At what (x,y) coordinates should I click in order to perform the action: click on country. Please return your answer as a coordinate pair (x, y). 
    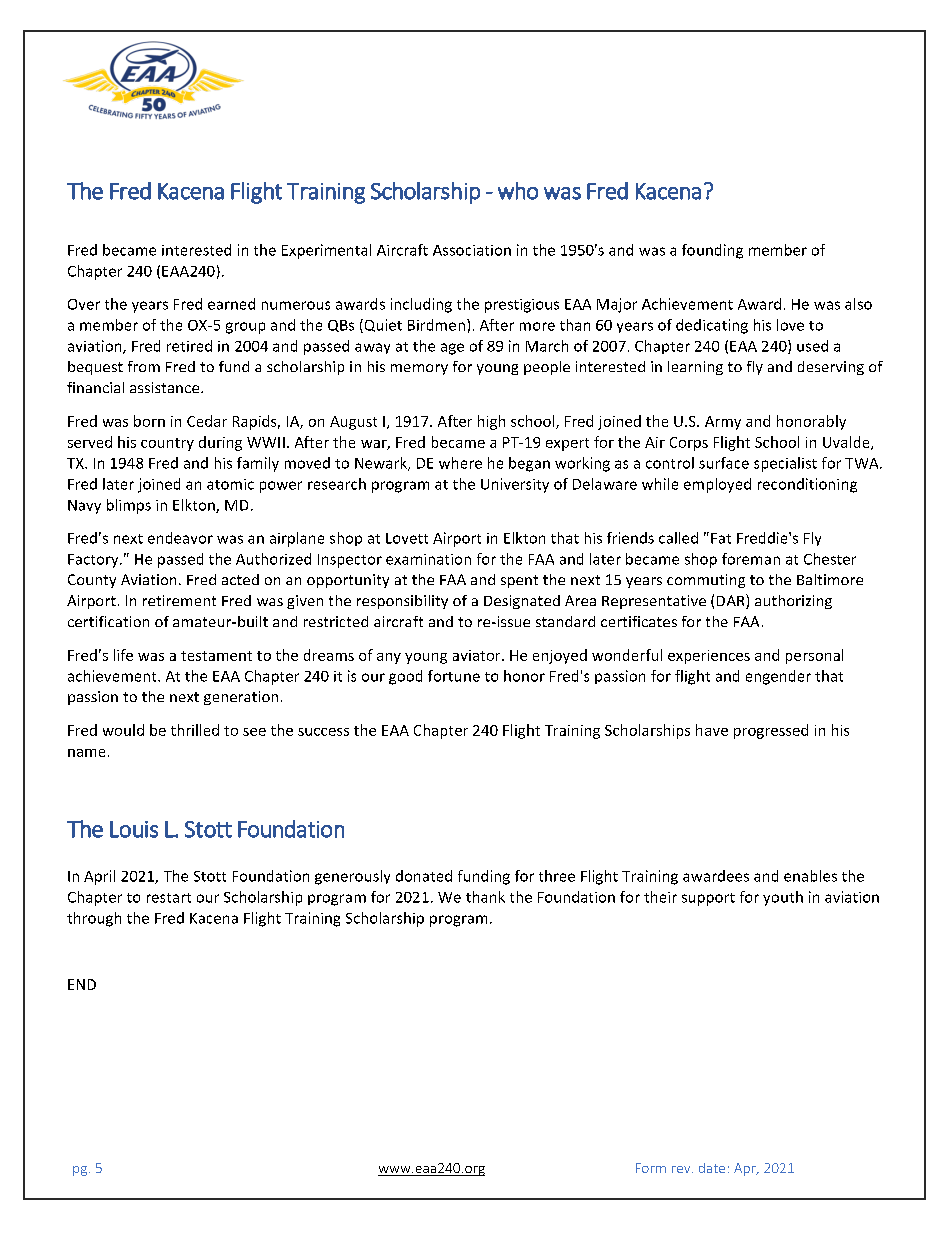
    Looking at the image, I should click on (167, 444).
